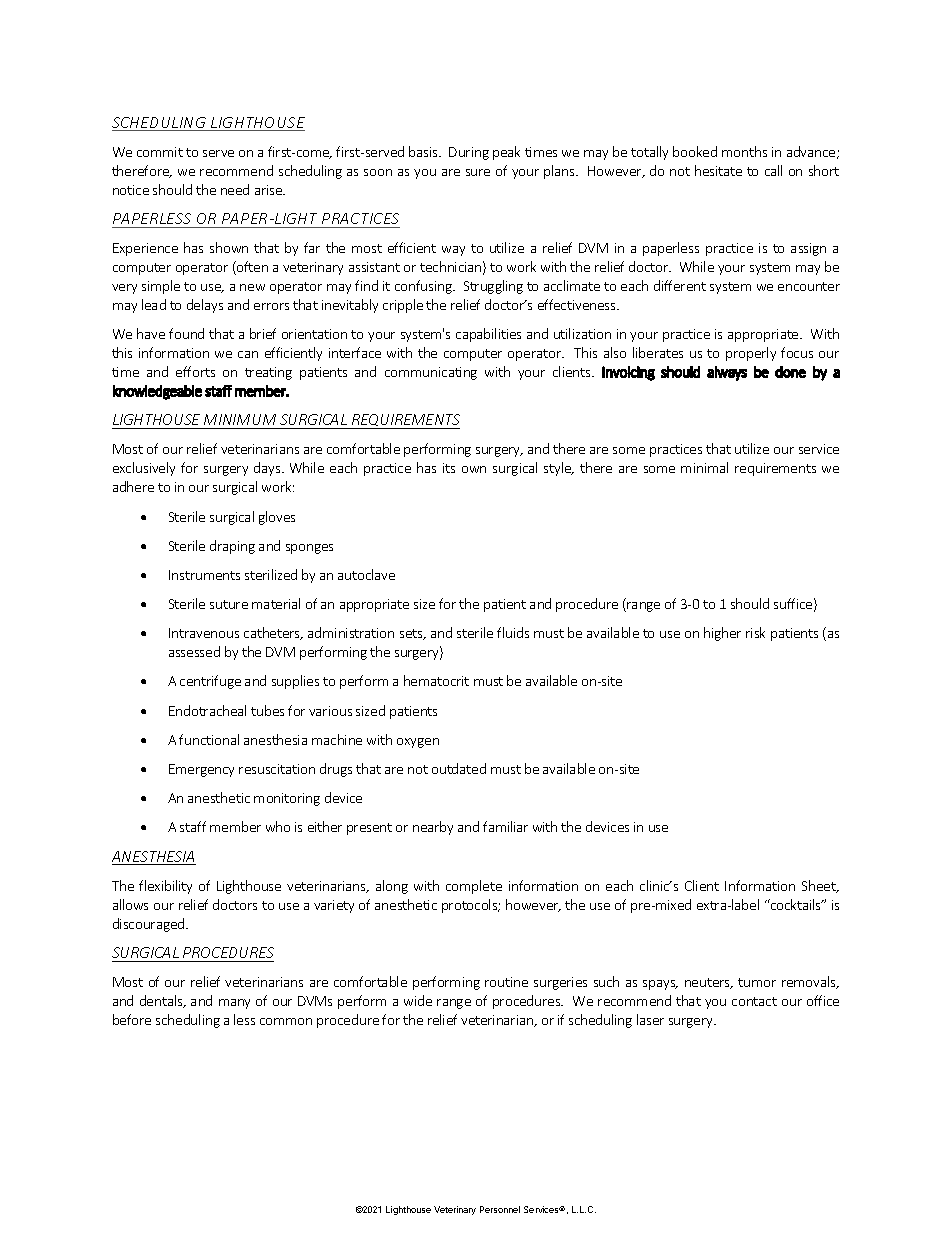  I want to click on minimal, so click(704, 467).
